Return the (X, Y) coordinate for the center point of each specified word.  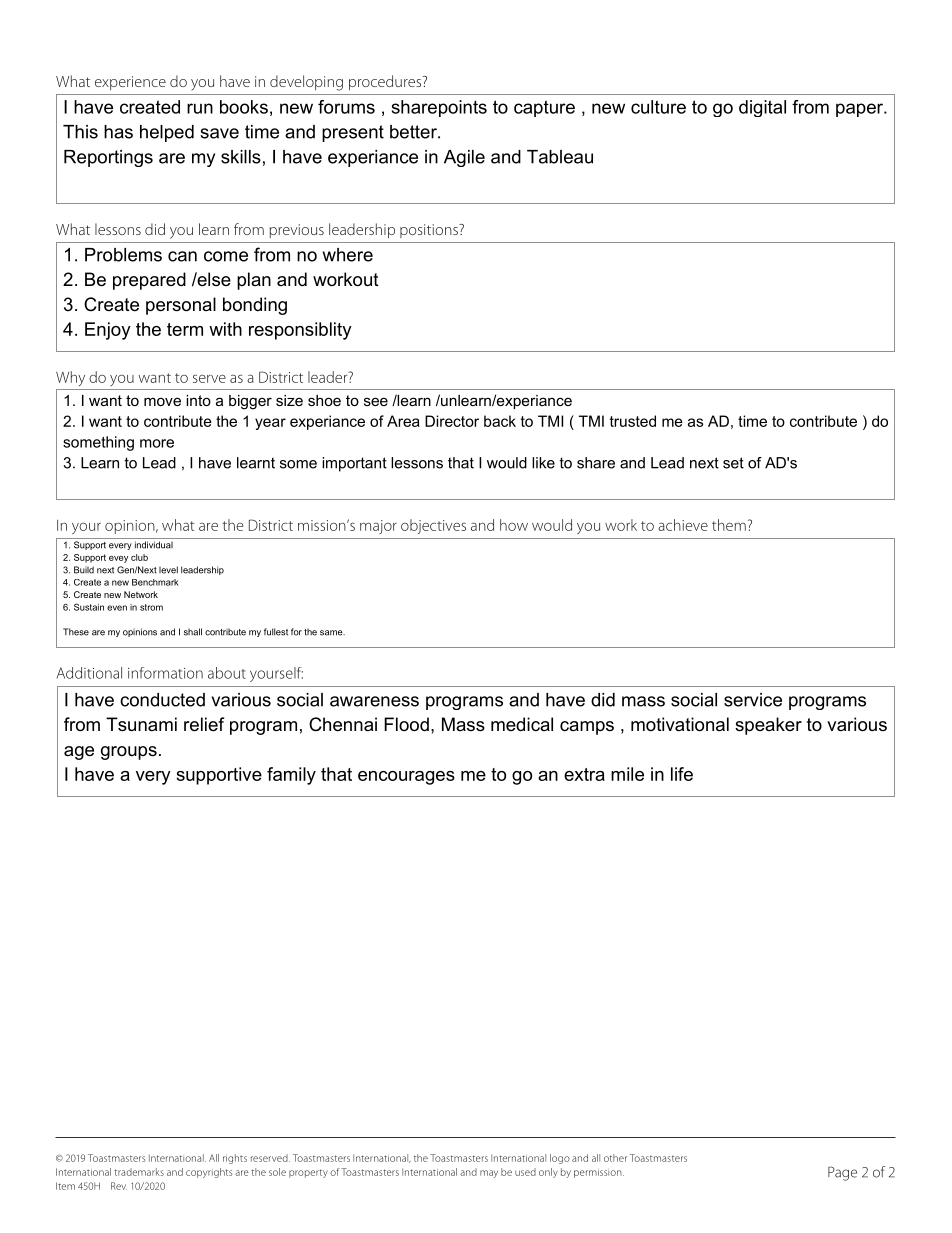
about (227, 673)
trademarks (139, 1172)
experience (130, 83)
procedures (386, 82)
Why (70, 378)
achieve (683, 525)
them (729, 525)
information (165, 673)
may (489, 1174)
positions (430, 231)
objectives (433, 526)
